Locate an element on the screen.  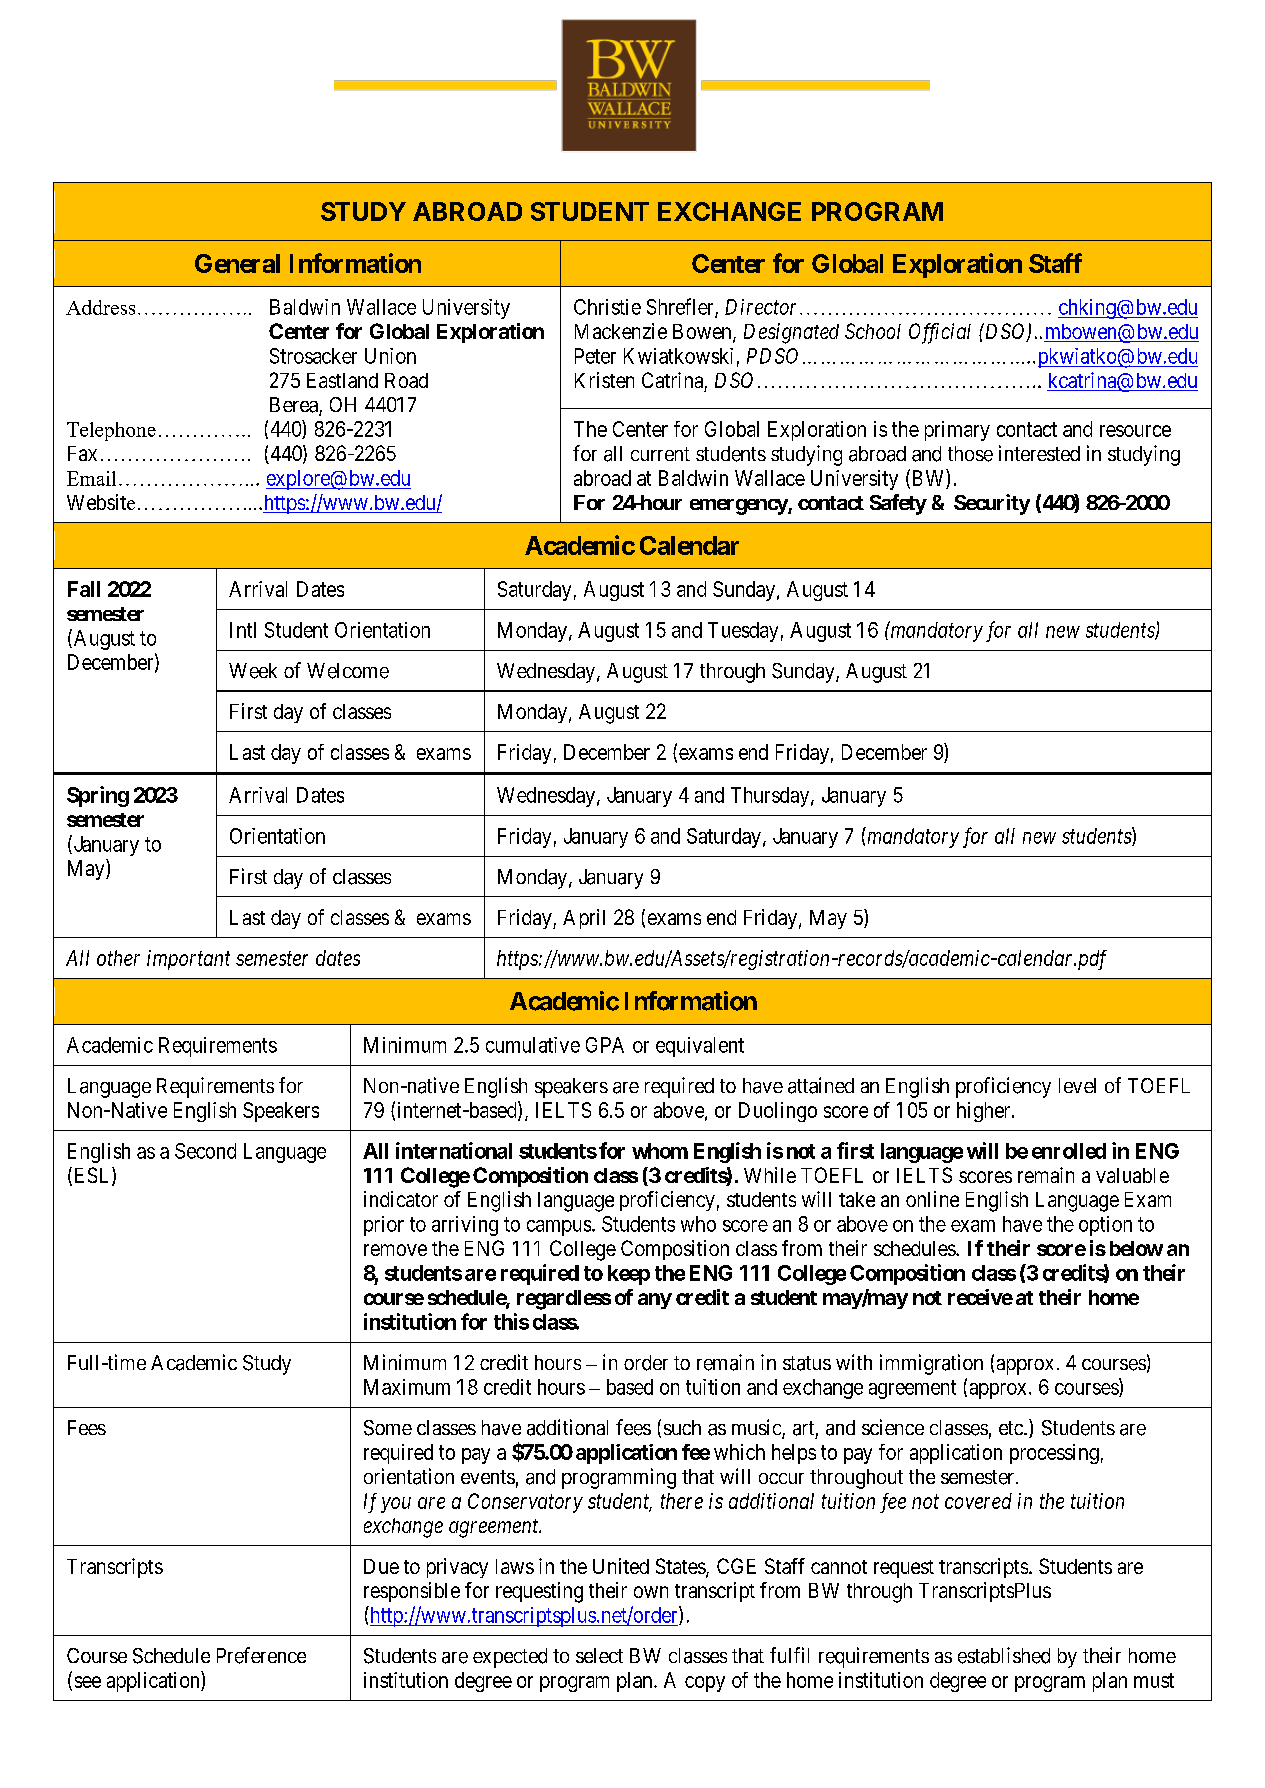
Christie is located at coordinates (607, 307).
